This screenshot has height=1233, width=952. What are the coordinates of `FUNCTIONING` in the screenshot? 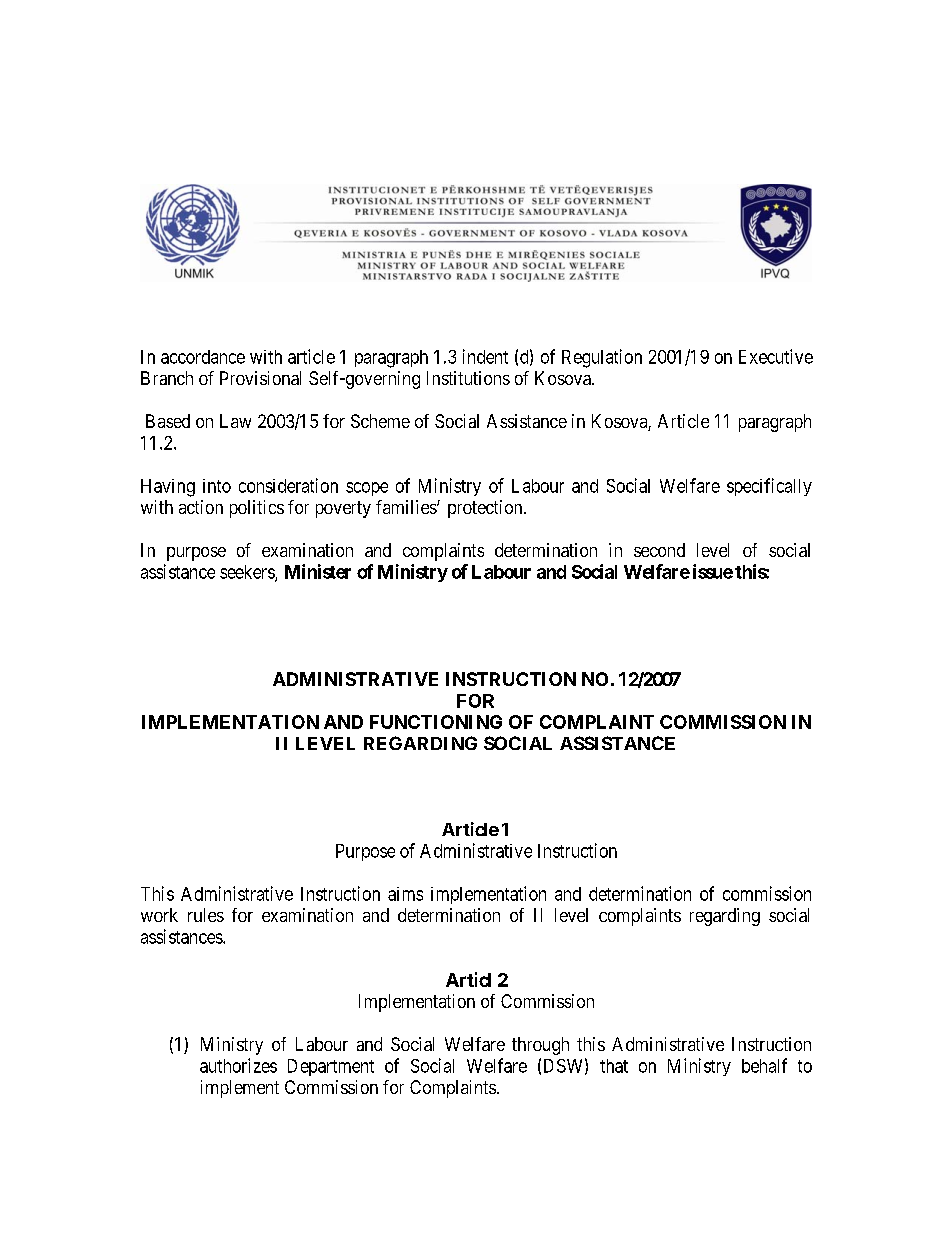 It's located at (436, 722).
